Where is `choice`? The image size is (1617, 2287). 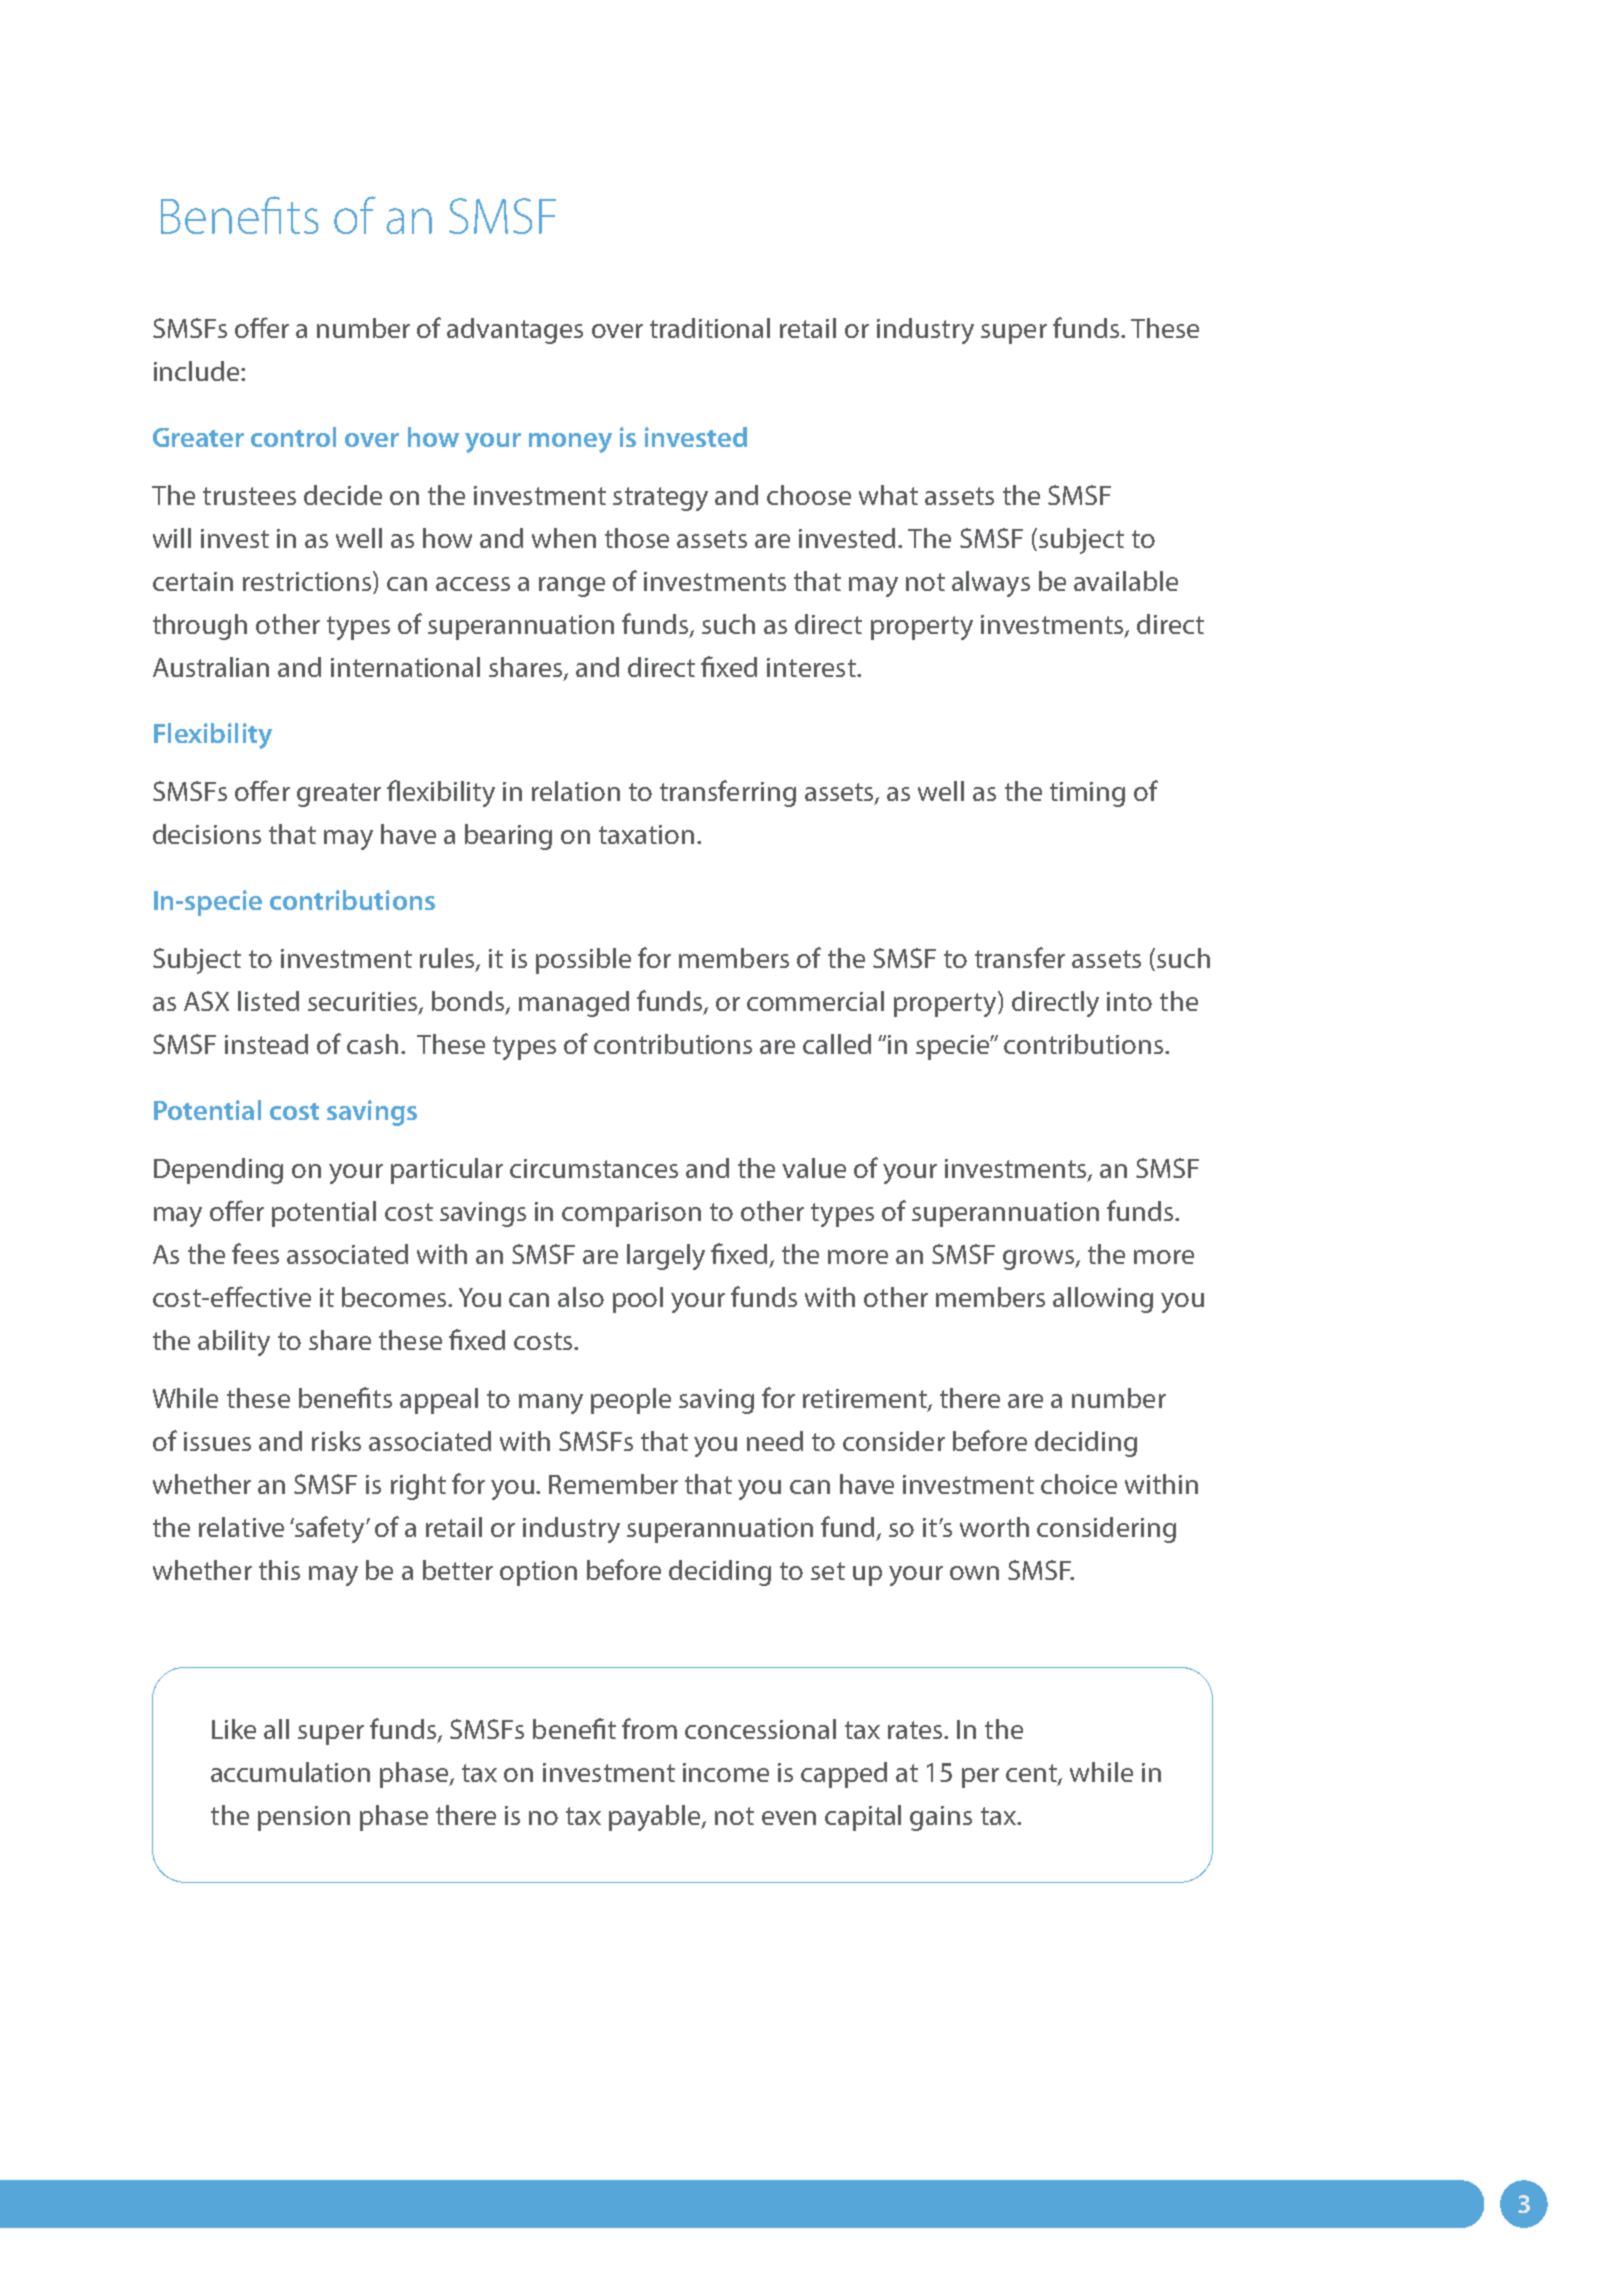
choice is located at coordinates (1079, 1484).
